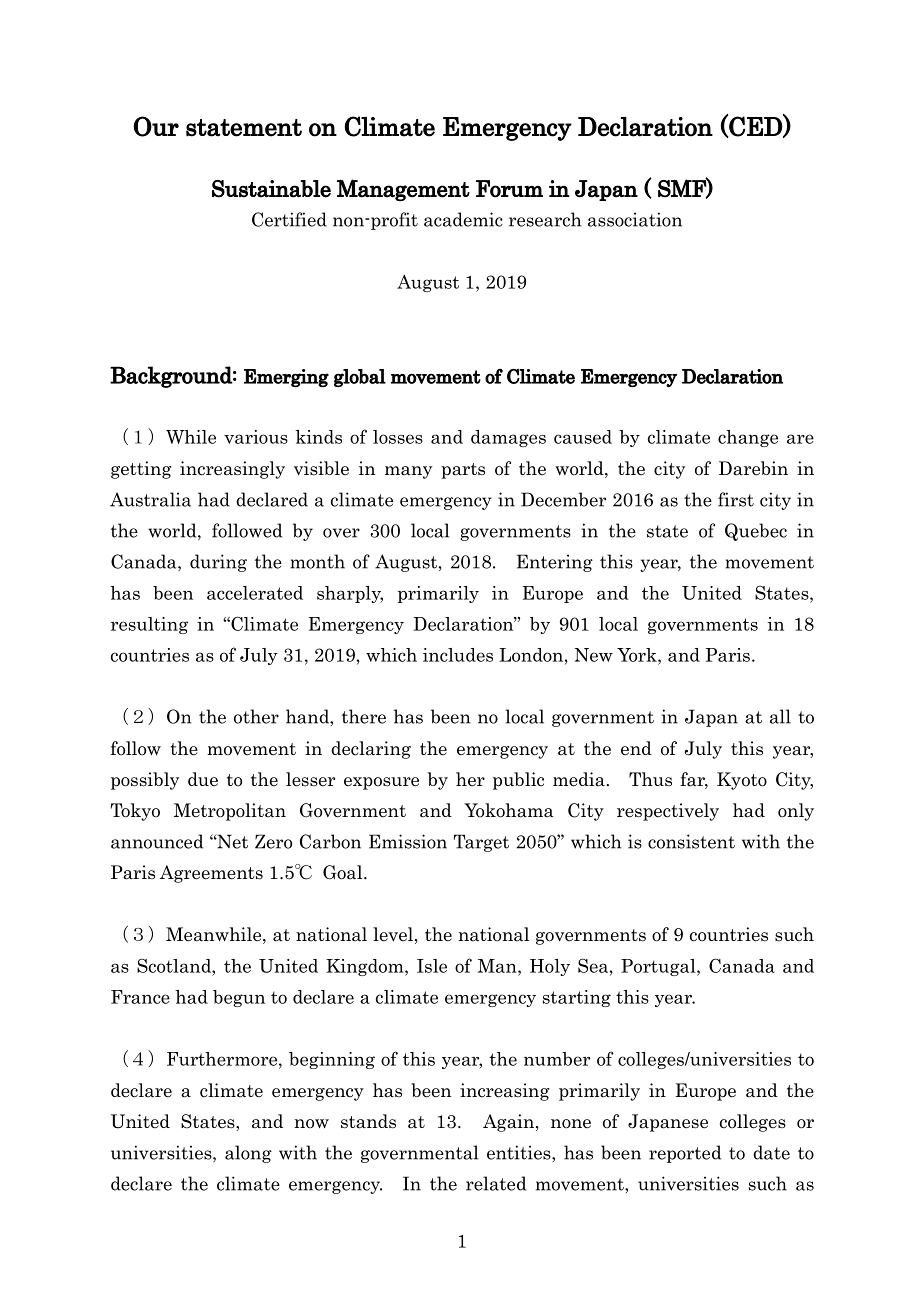  Describe the element at coordinates (638, 655) in the screenshot. I see `York` at that location.
